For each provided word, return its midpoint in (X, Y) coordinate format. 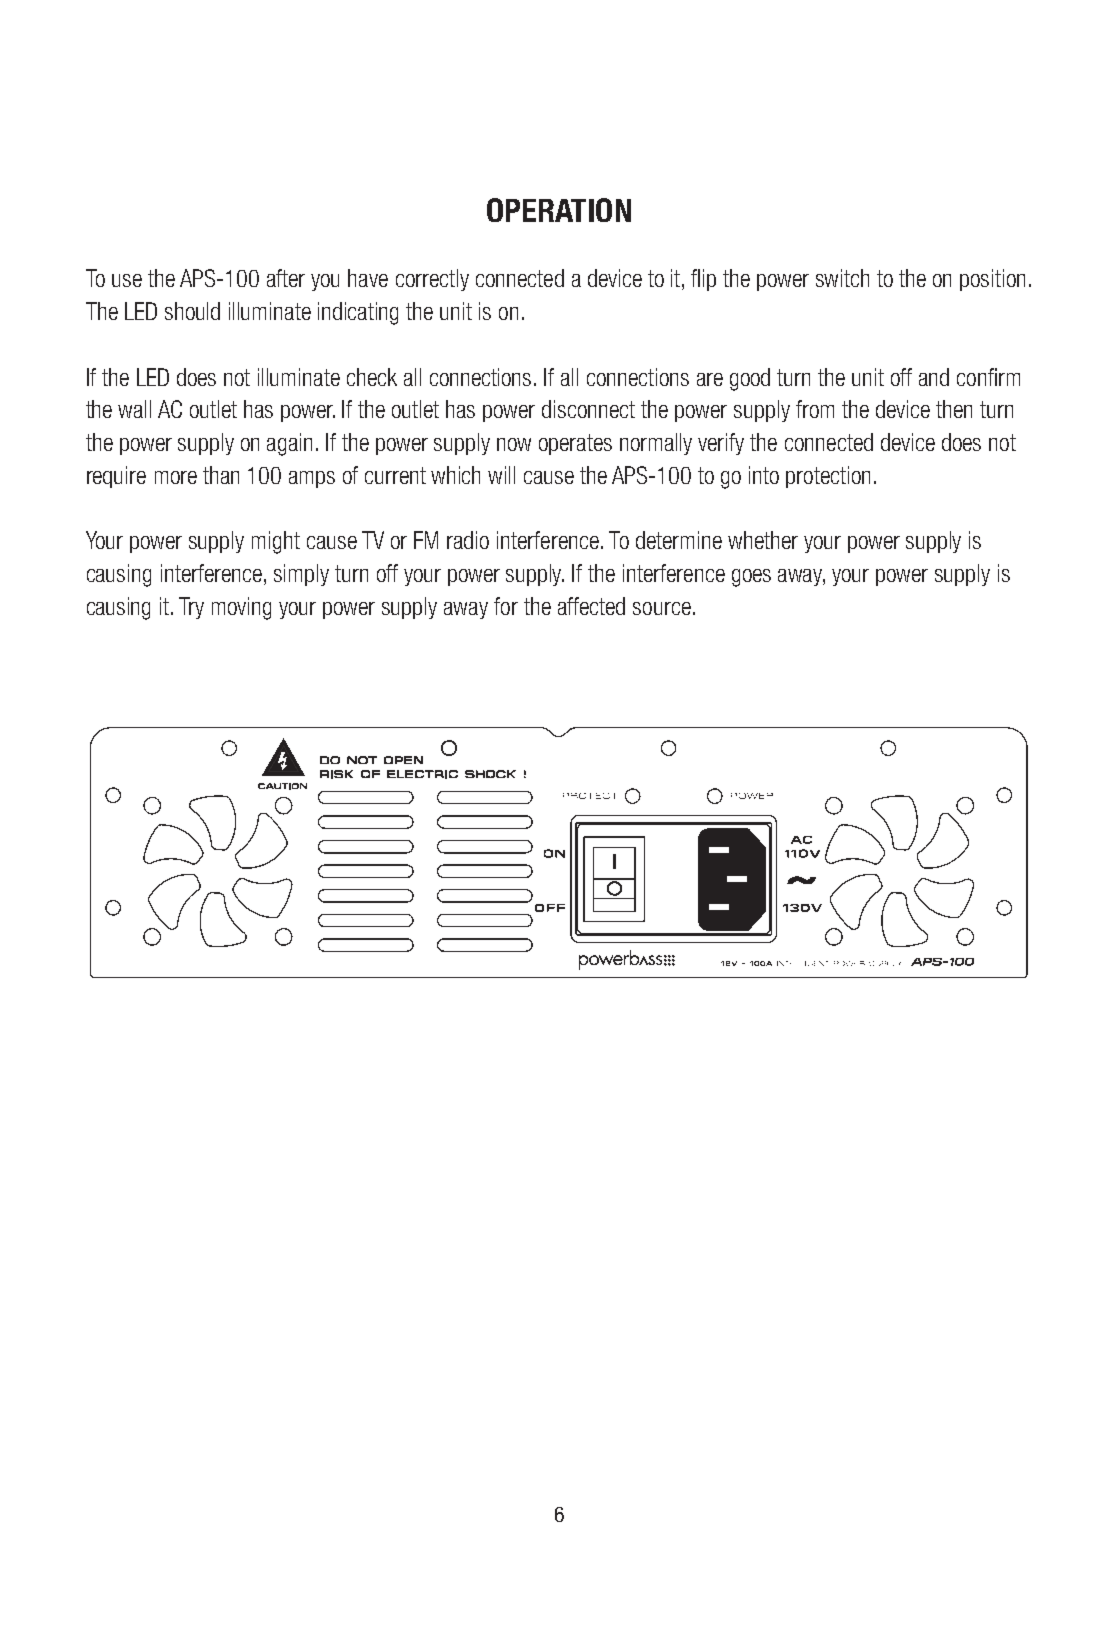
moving (241, 608)
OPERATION (559, 210)
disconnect (588, 409)
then (954, 409)
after (286, 278)
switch (842, 278)
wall (134, 409)
